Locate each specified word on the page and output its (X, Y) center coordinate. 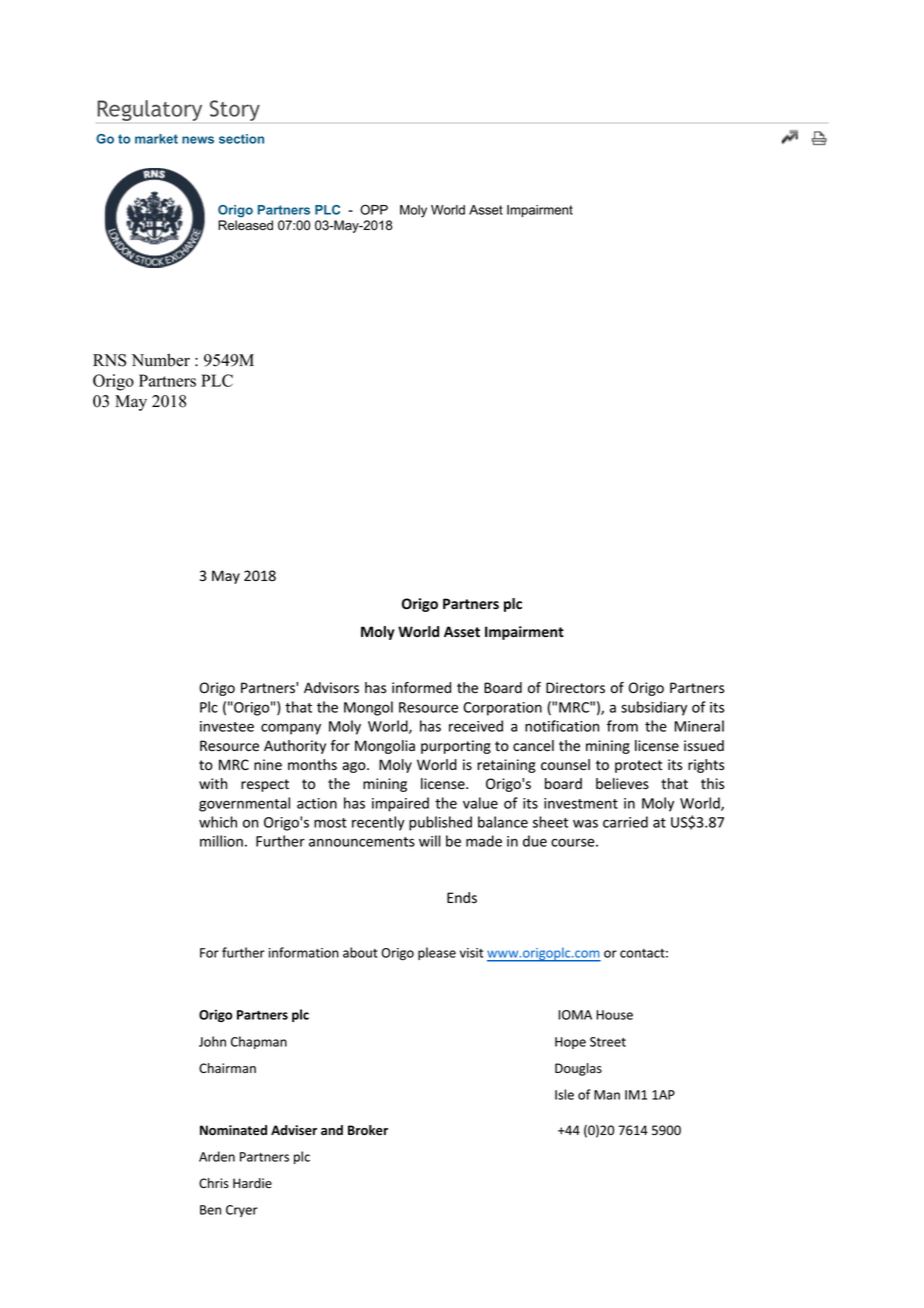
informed (421, 687)
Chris (214, 1183)
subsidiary (654, 708)
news (198, 140)
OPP (374, 209)
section (241, 139)
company (291, 729)
